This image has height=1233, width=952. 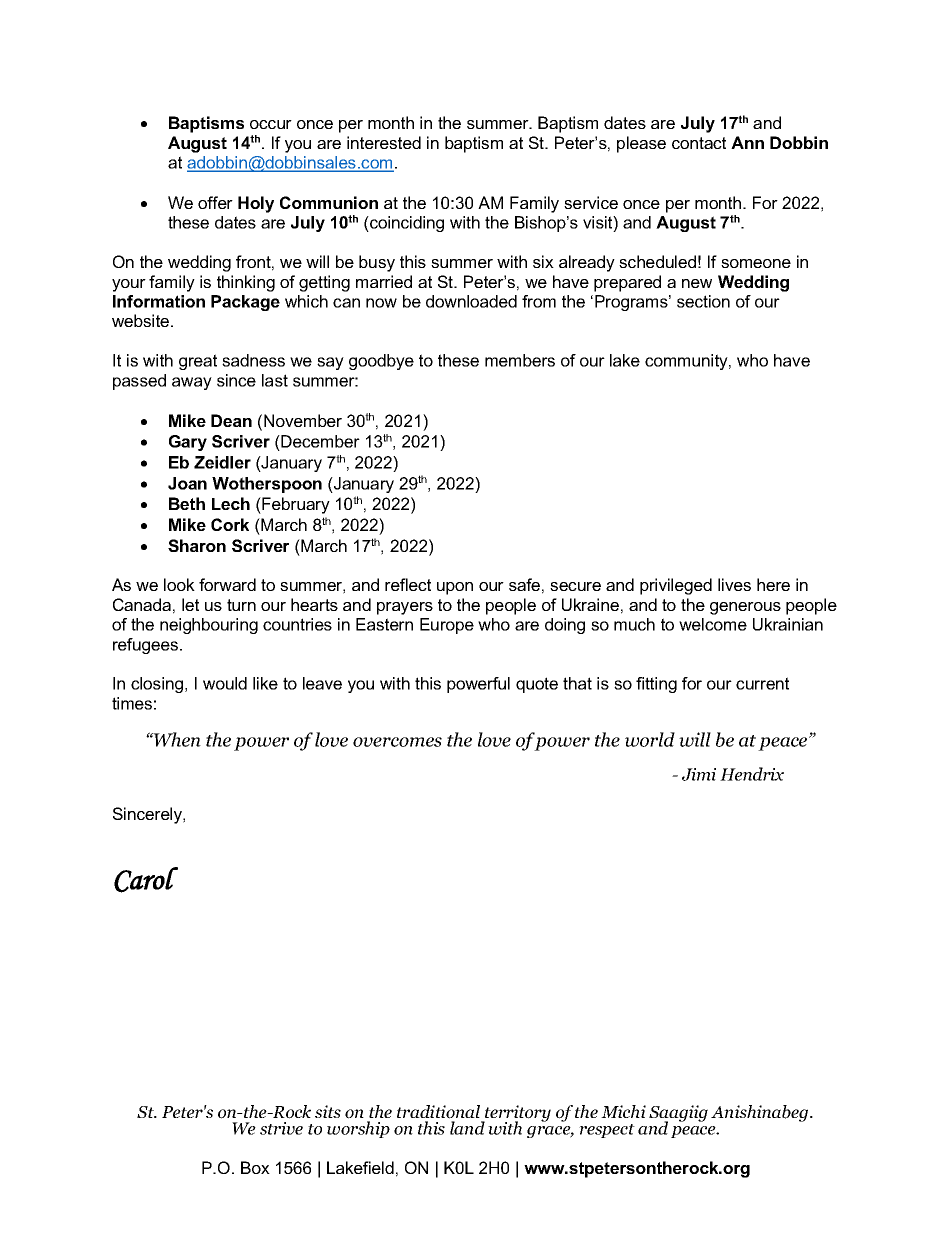 I want to click on overcomes, so click(x=397, y=742).
